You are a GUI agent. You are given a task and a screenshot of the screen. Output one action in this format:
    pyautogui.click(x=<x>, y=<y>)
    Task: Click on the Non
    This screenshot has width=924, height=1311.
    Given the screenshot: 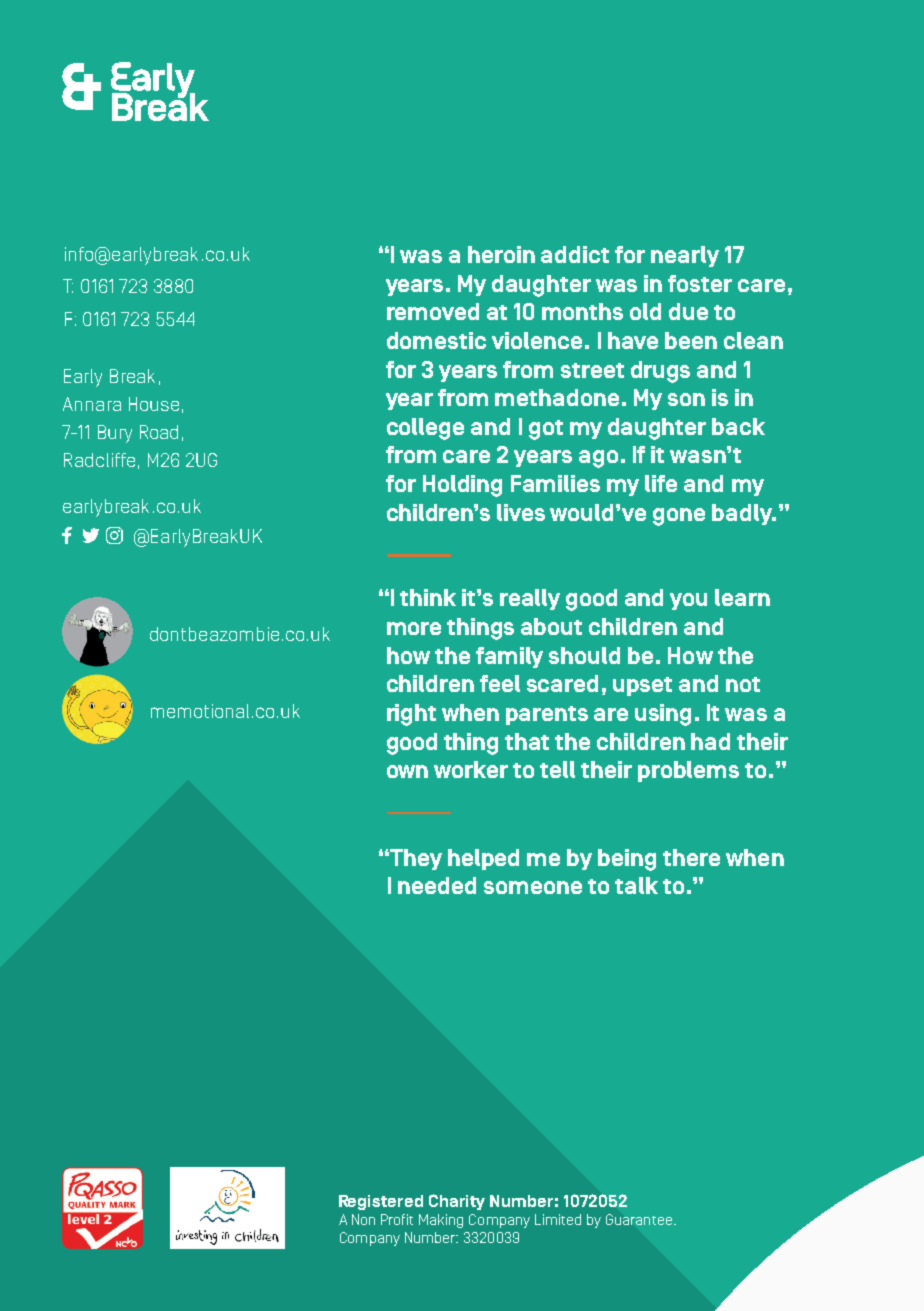 What is the action you would take?
    pyautogui.click(x=363, y=1219)
